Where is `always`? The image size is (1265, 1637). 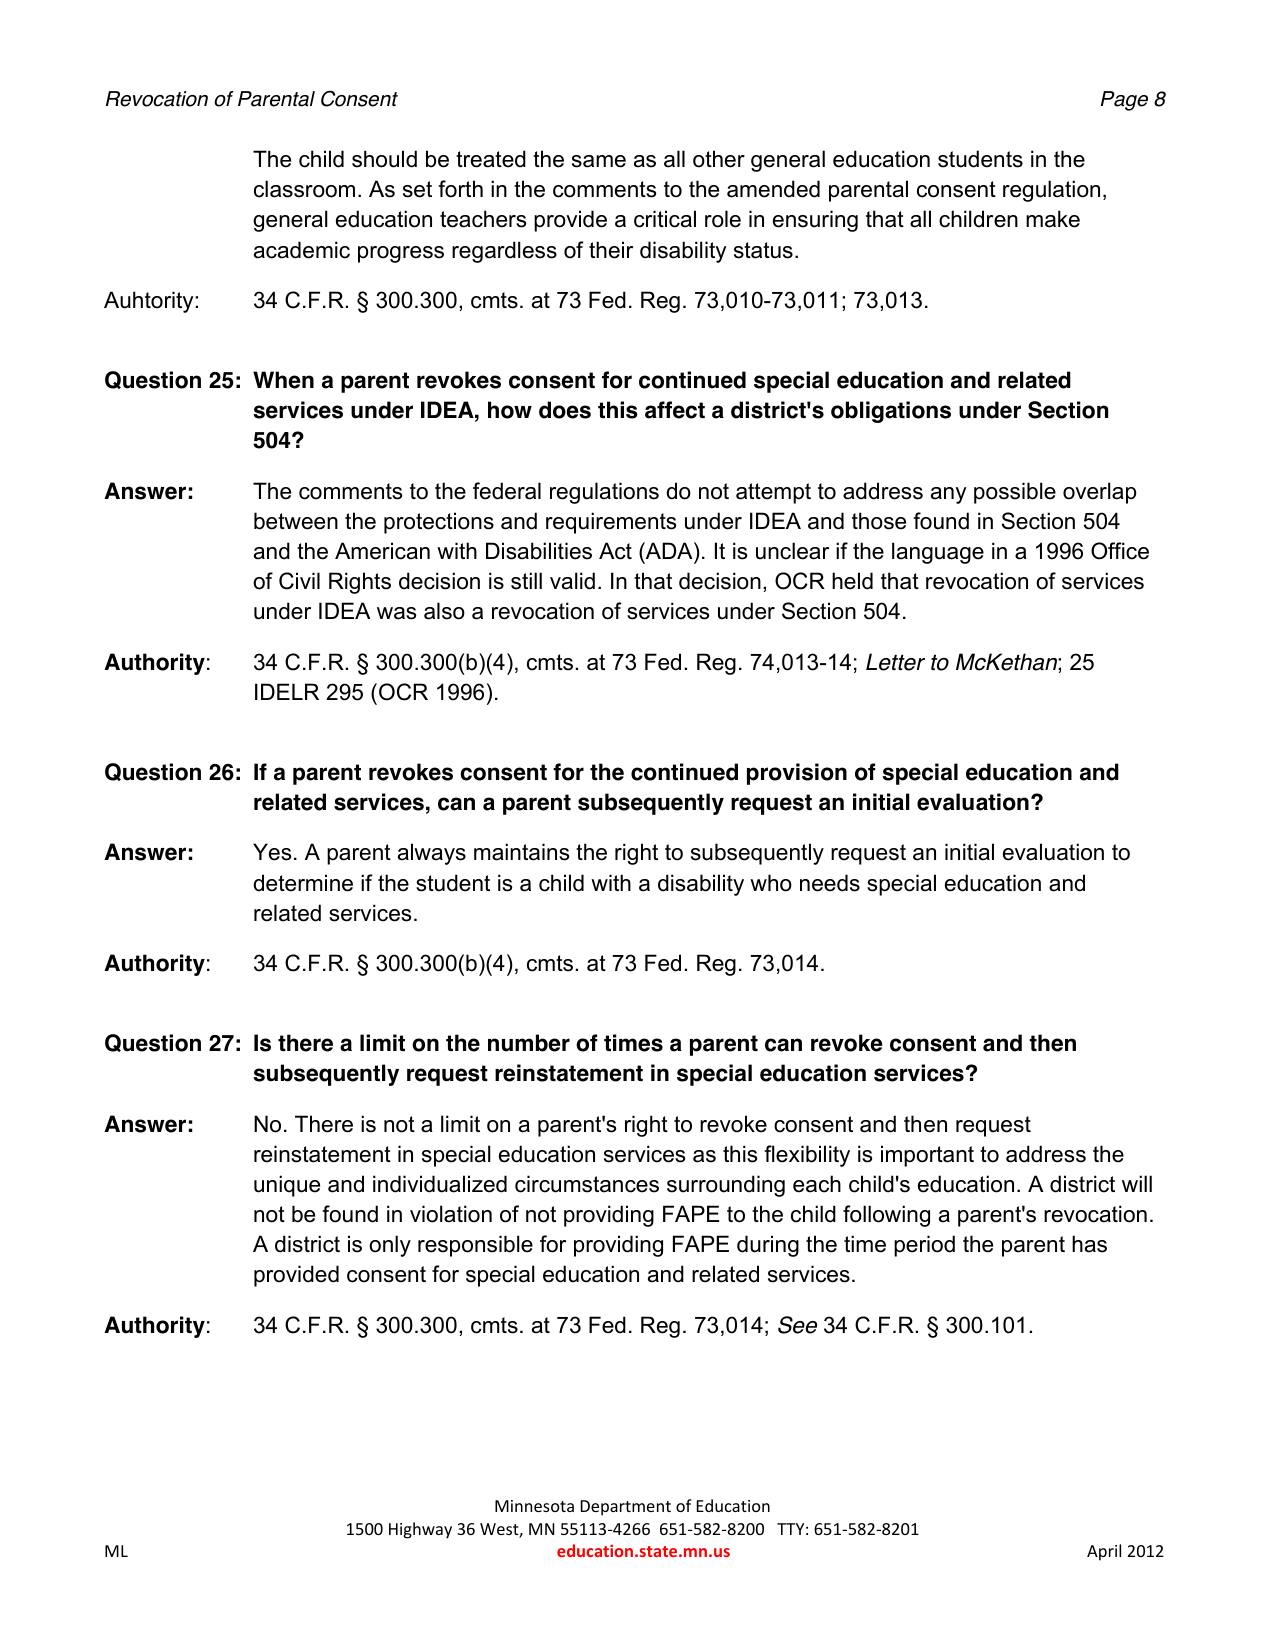
always is located at coordinates (432, 854).
